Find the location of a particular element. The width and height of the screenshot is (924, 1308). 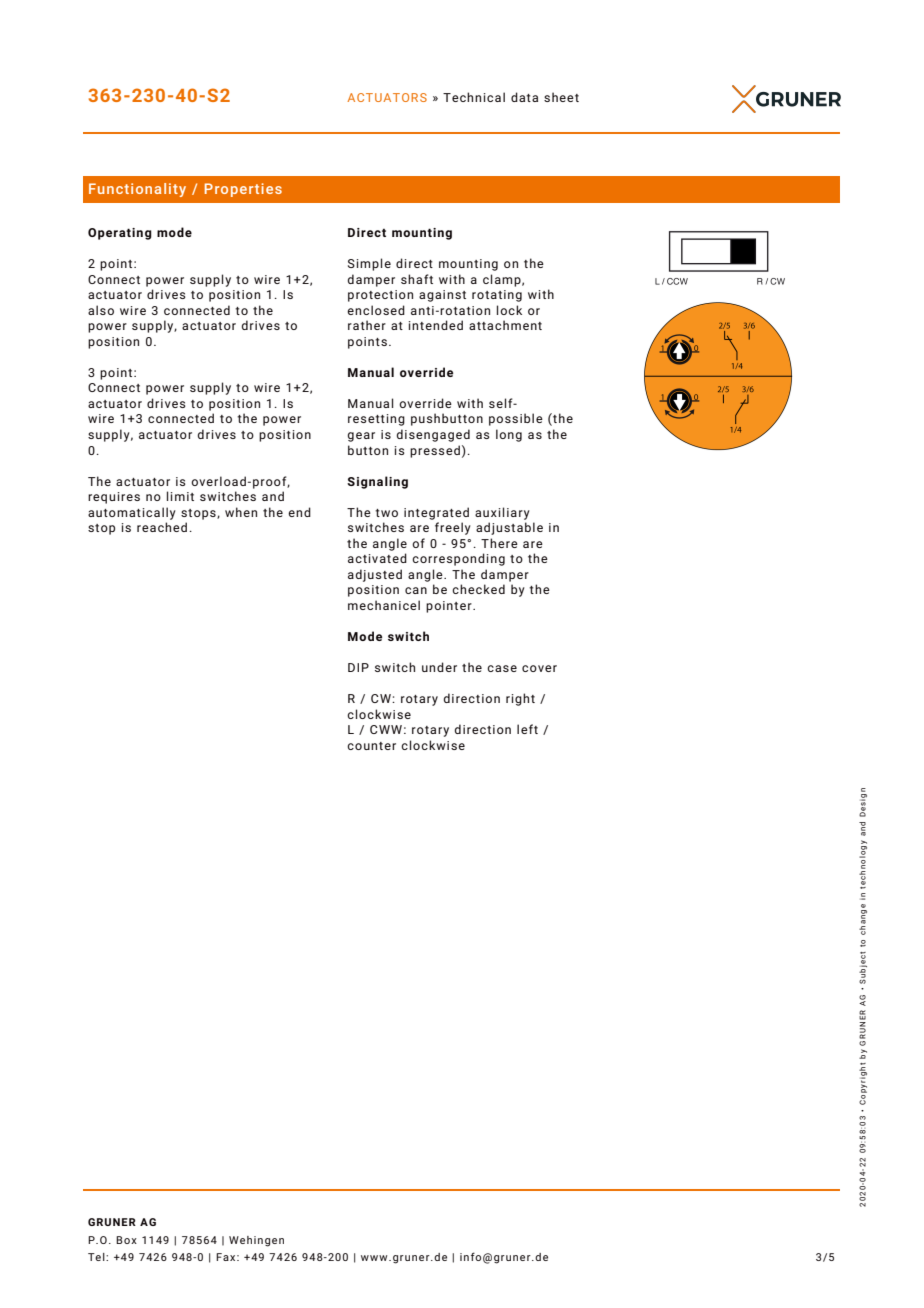

DIP is located at coordinates (358, 667).
